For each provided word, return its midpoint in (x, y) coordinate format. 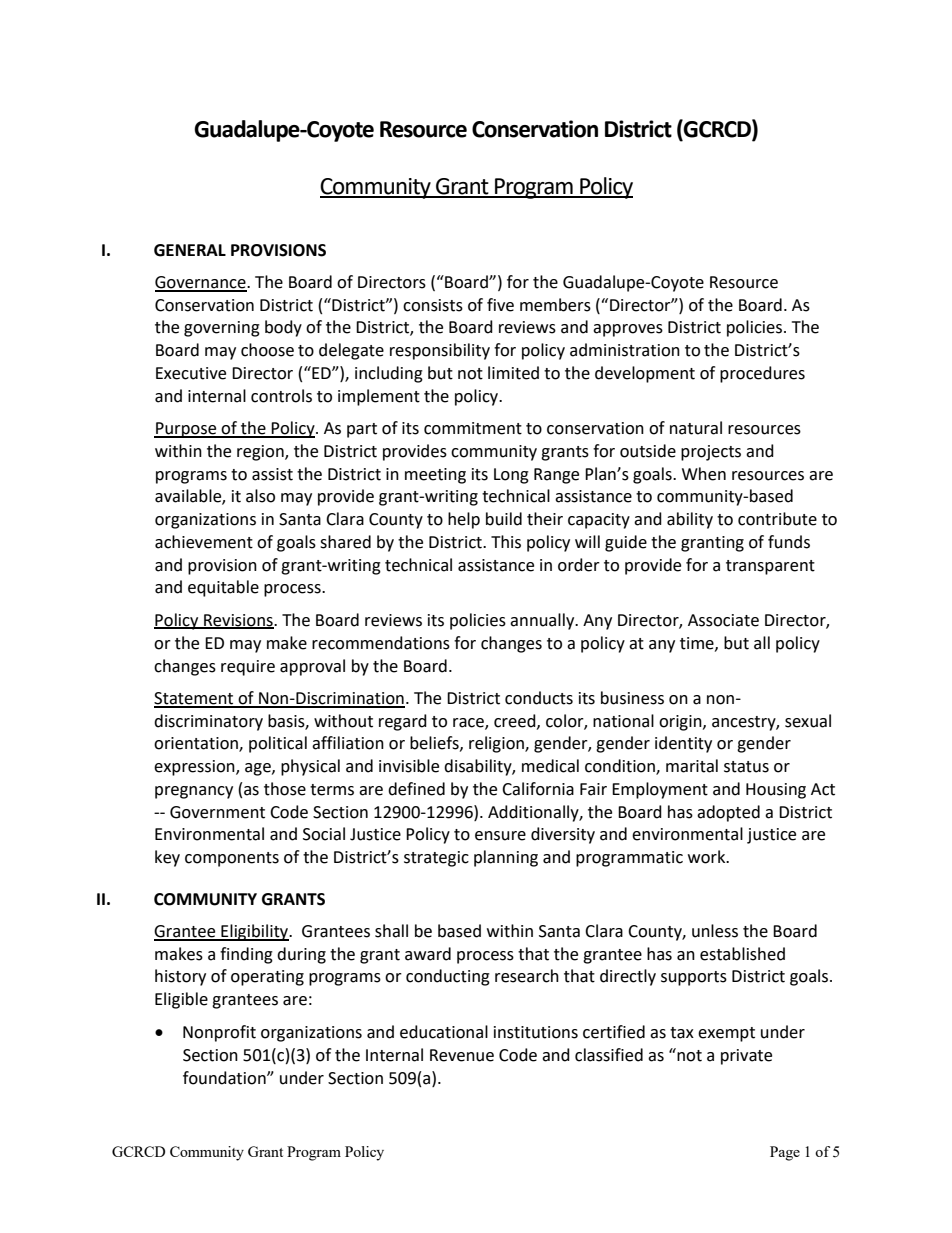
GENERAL (190, 250)
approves (628, 330)
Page (785, 1153)
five (500, 305)
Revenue (462, 1055)
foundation (225, 1078)
